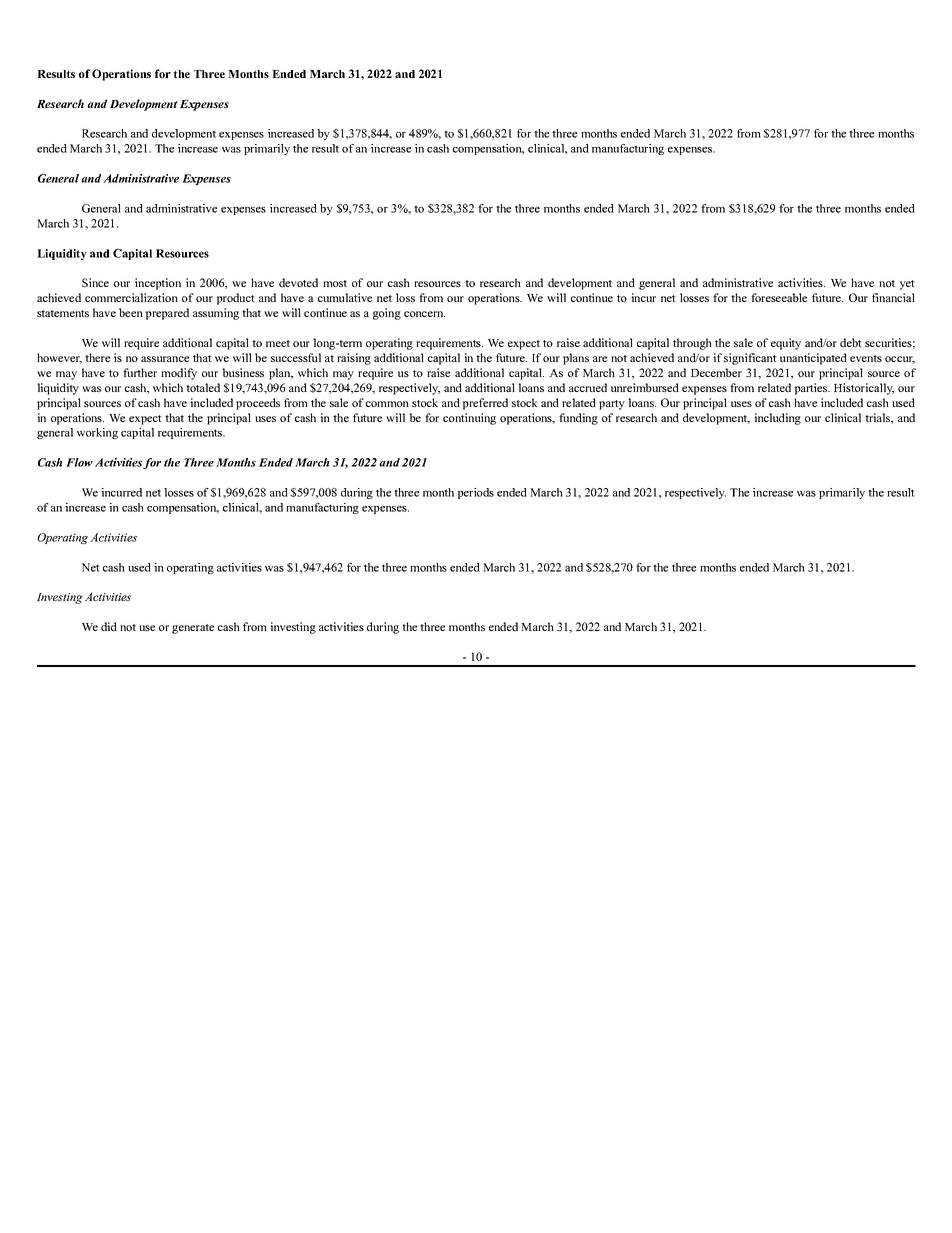  Describe the element at coordinates (193, 629) in the image. I see `generate` at that location.
